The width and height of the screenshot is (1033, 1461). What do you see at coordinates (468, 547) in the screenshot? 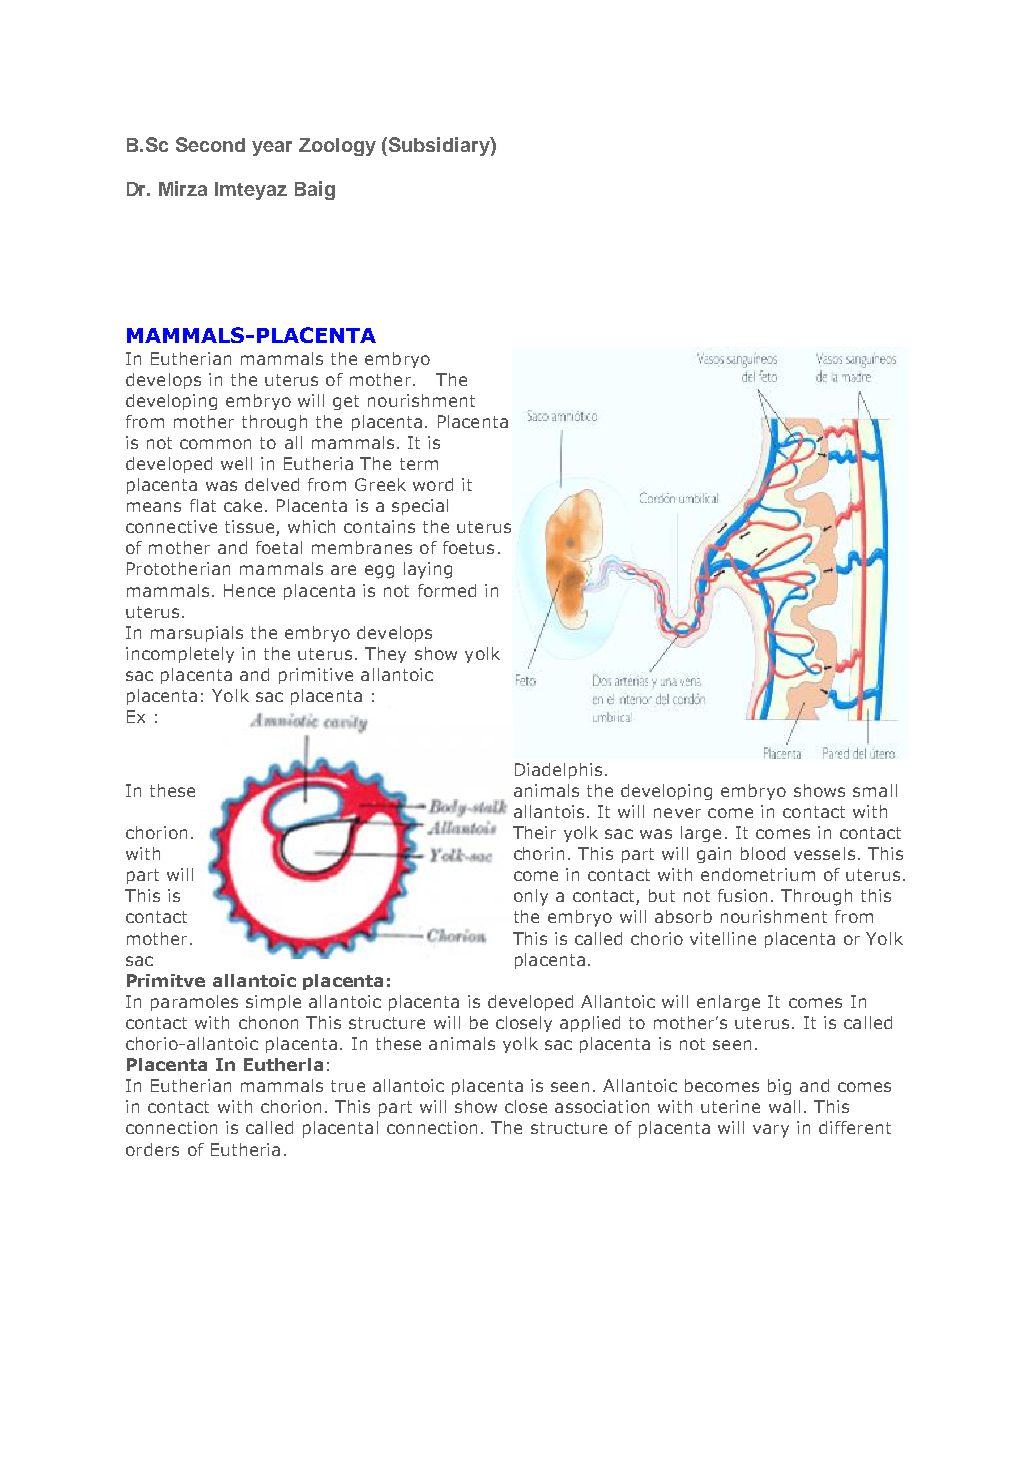
I see `foetus` at bounding box center [468, 547].
